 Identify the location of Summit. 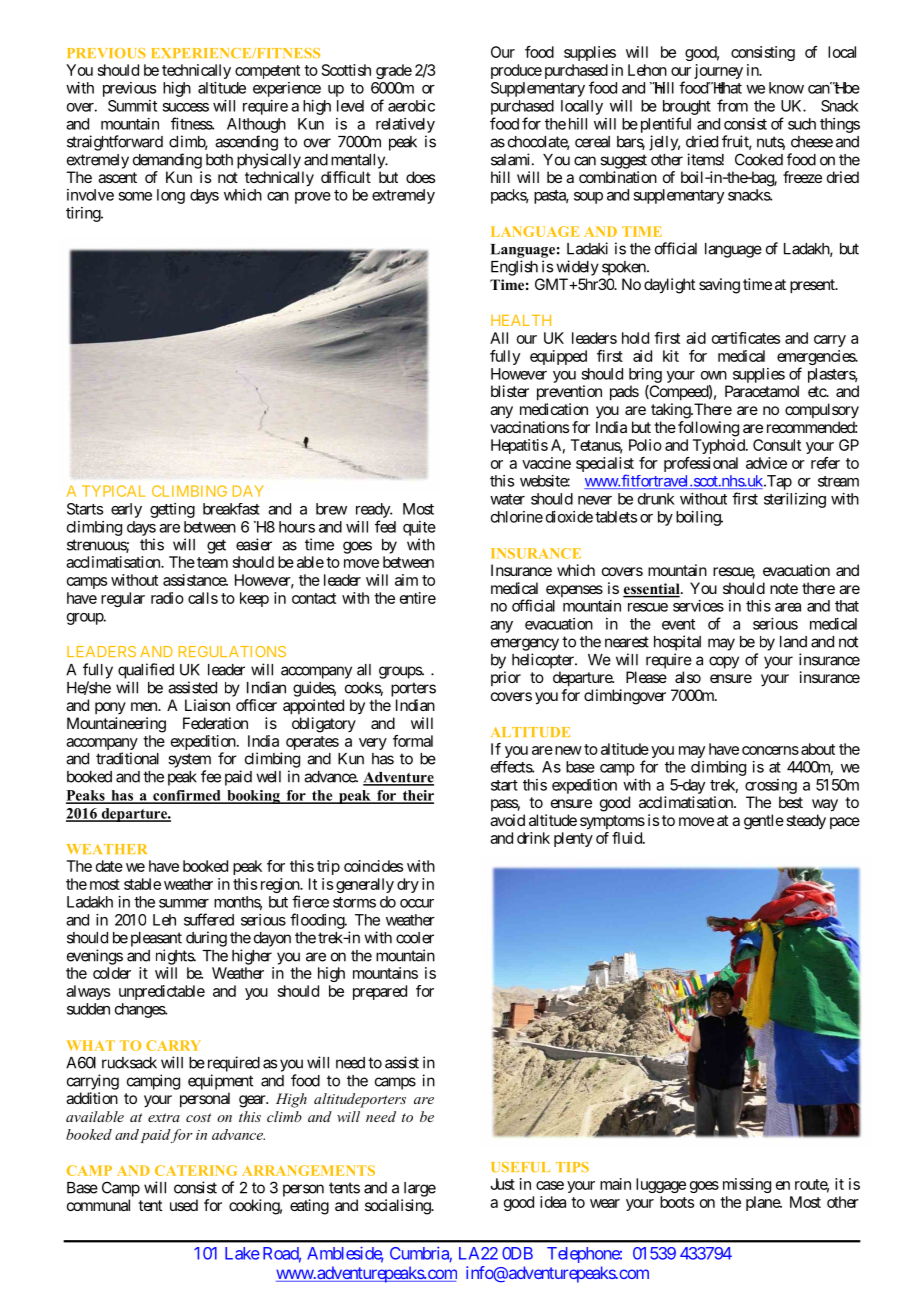
(132, 106).
